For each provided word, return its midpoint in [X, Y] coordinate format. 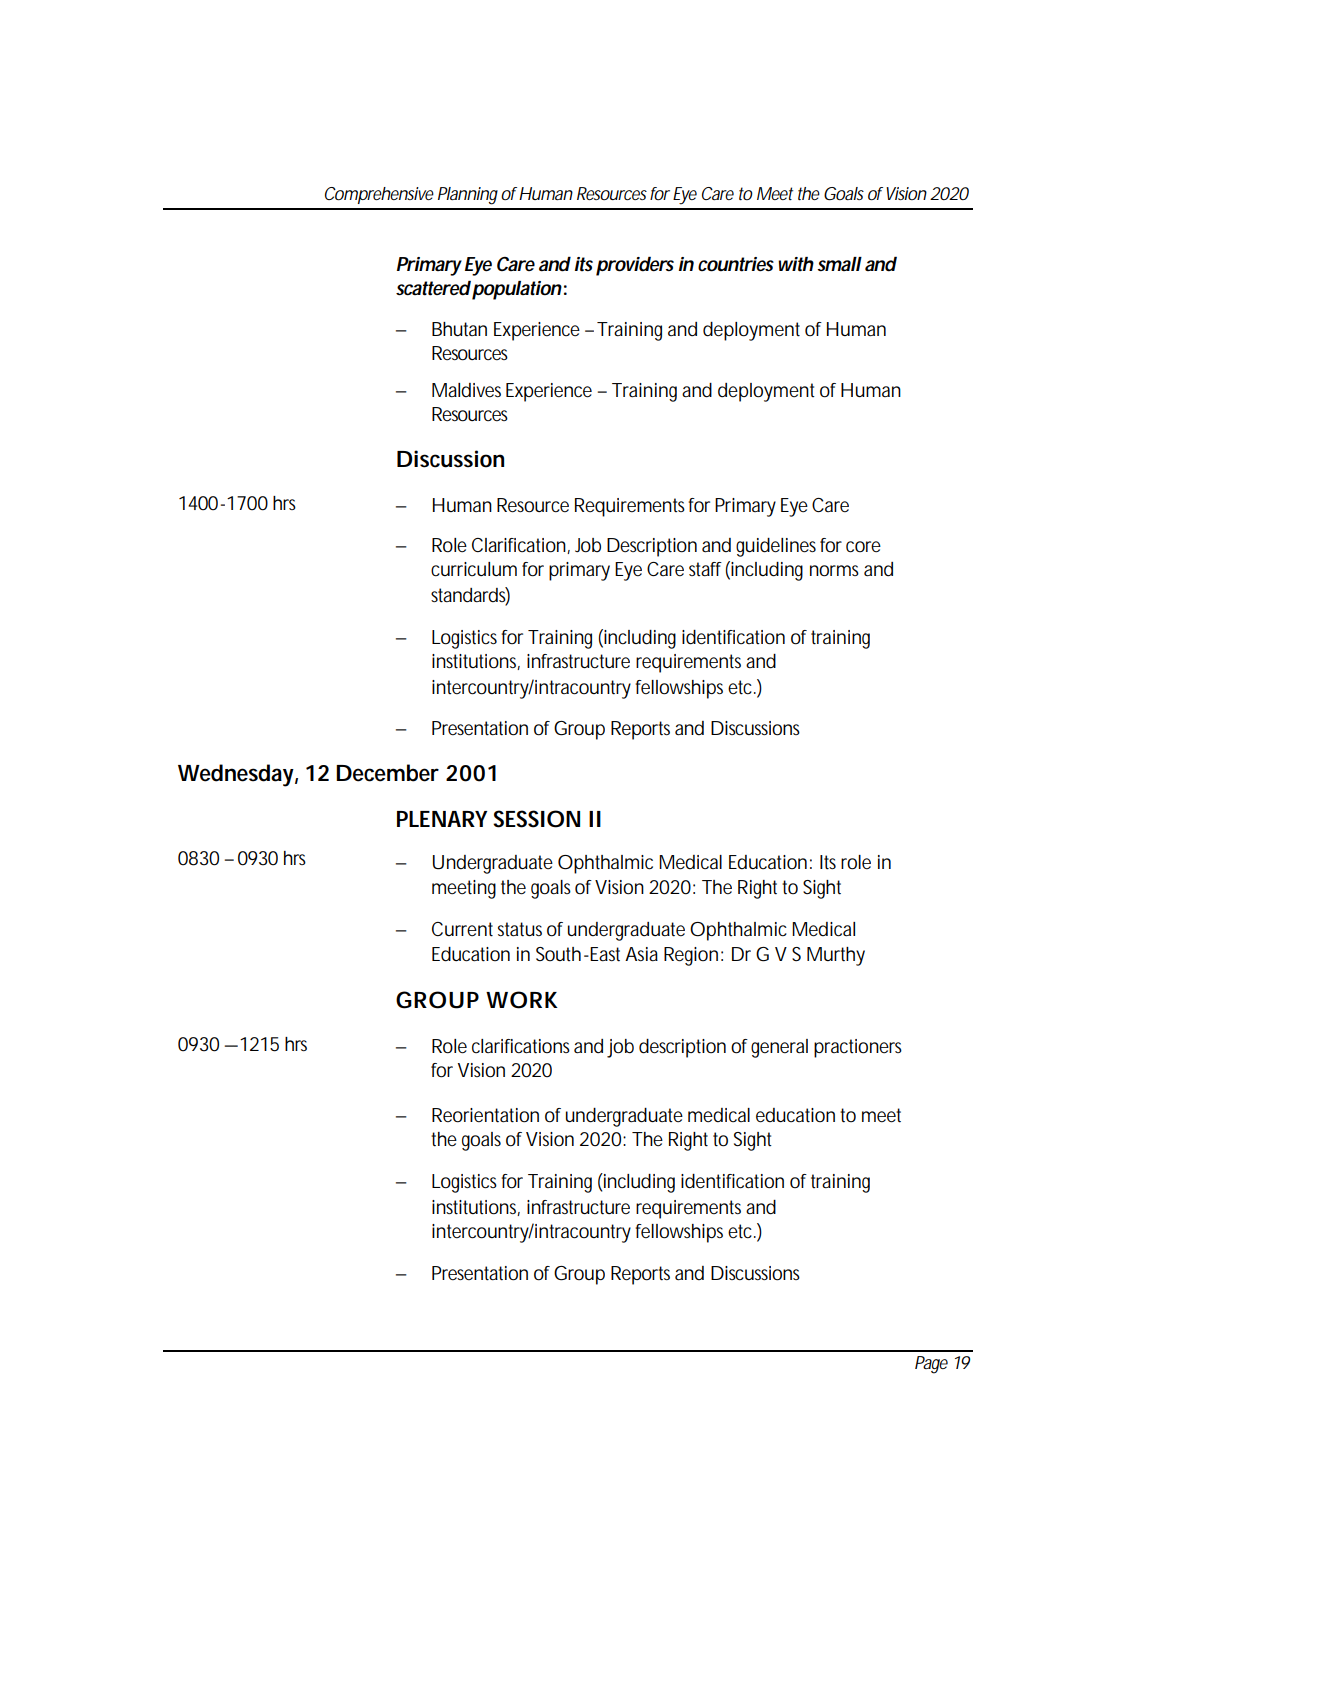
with [796, 264]
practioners [858, 1048]
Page [931, 1365]
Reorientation [485, 1115]
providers [635, 266]
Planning [468, 196]
